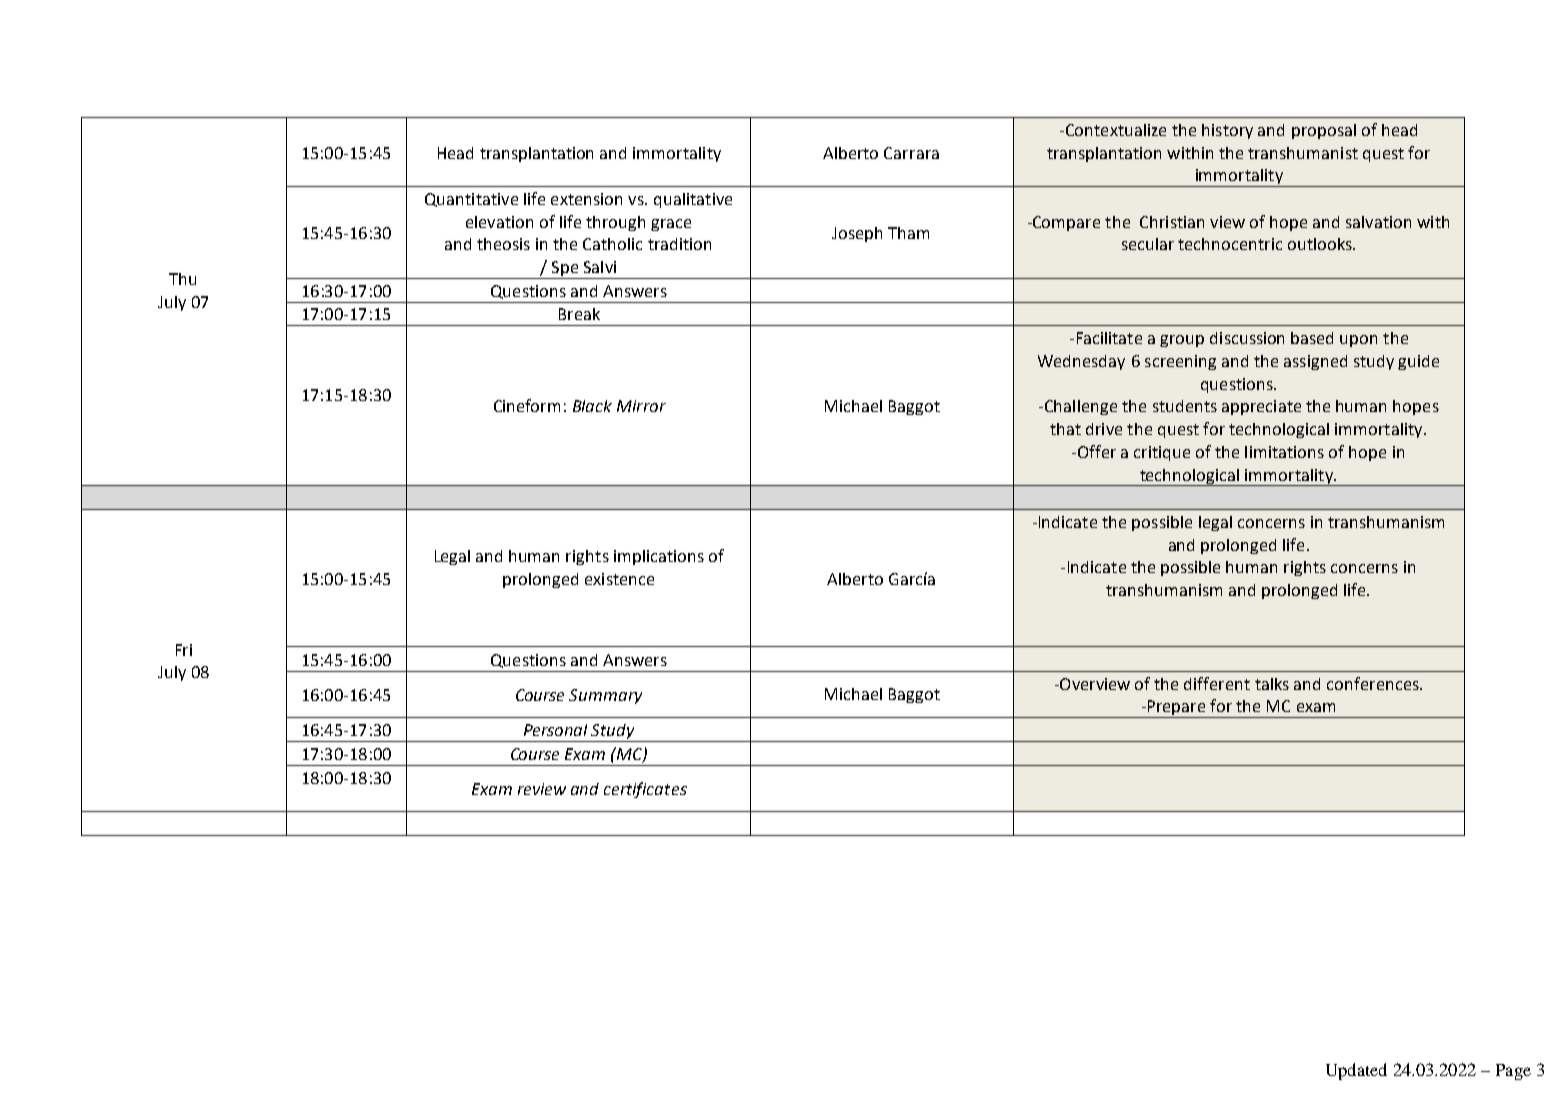  I want to click on Carrara, so click(911, 153).
